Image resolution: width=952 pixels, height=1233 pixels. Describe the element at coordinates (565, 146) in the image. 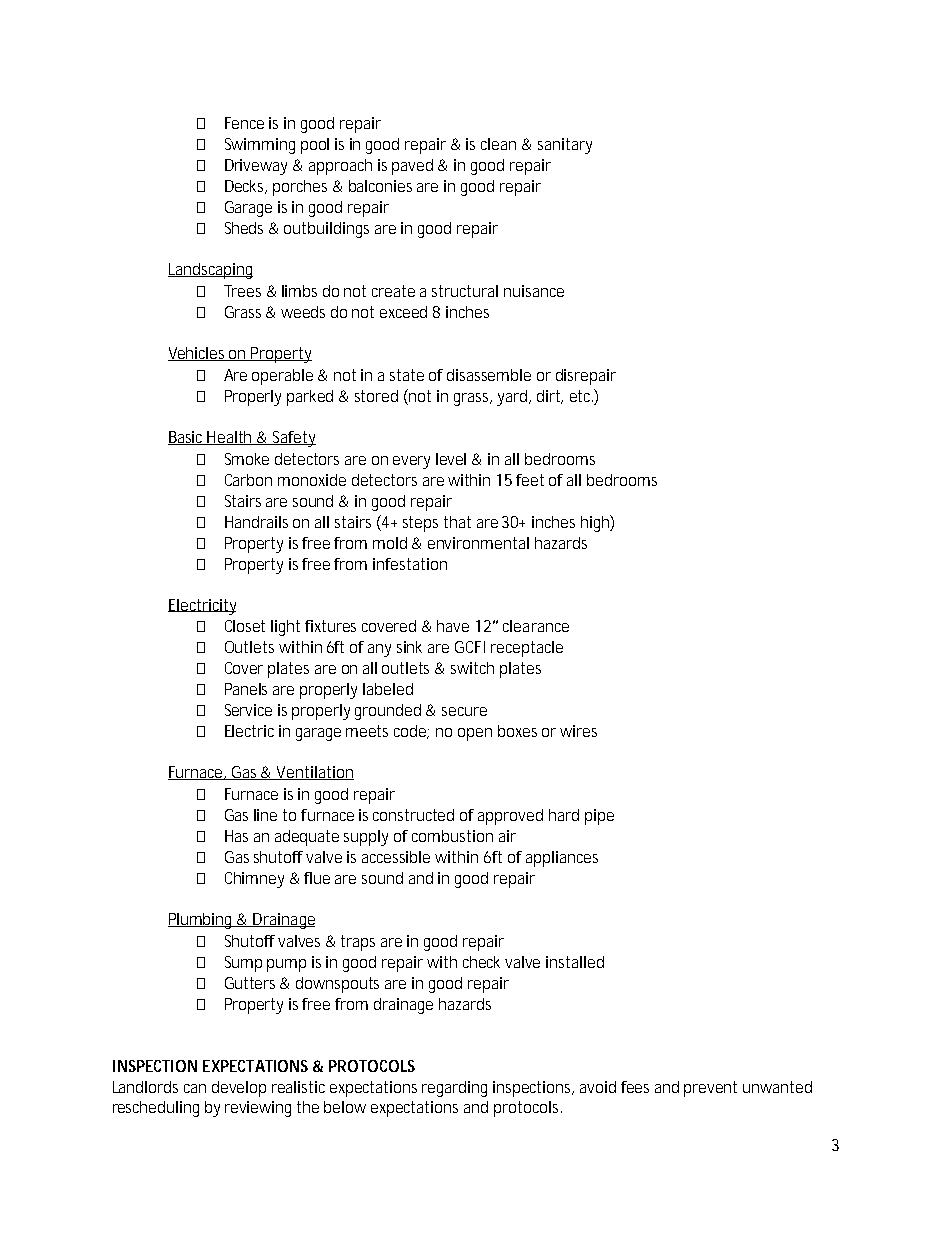

I see `sanitary` at that location.
